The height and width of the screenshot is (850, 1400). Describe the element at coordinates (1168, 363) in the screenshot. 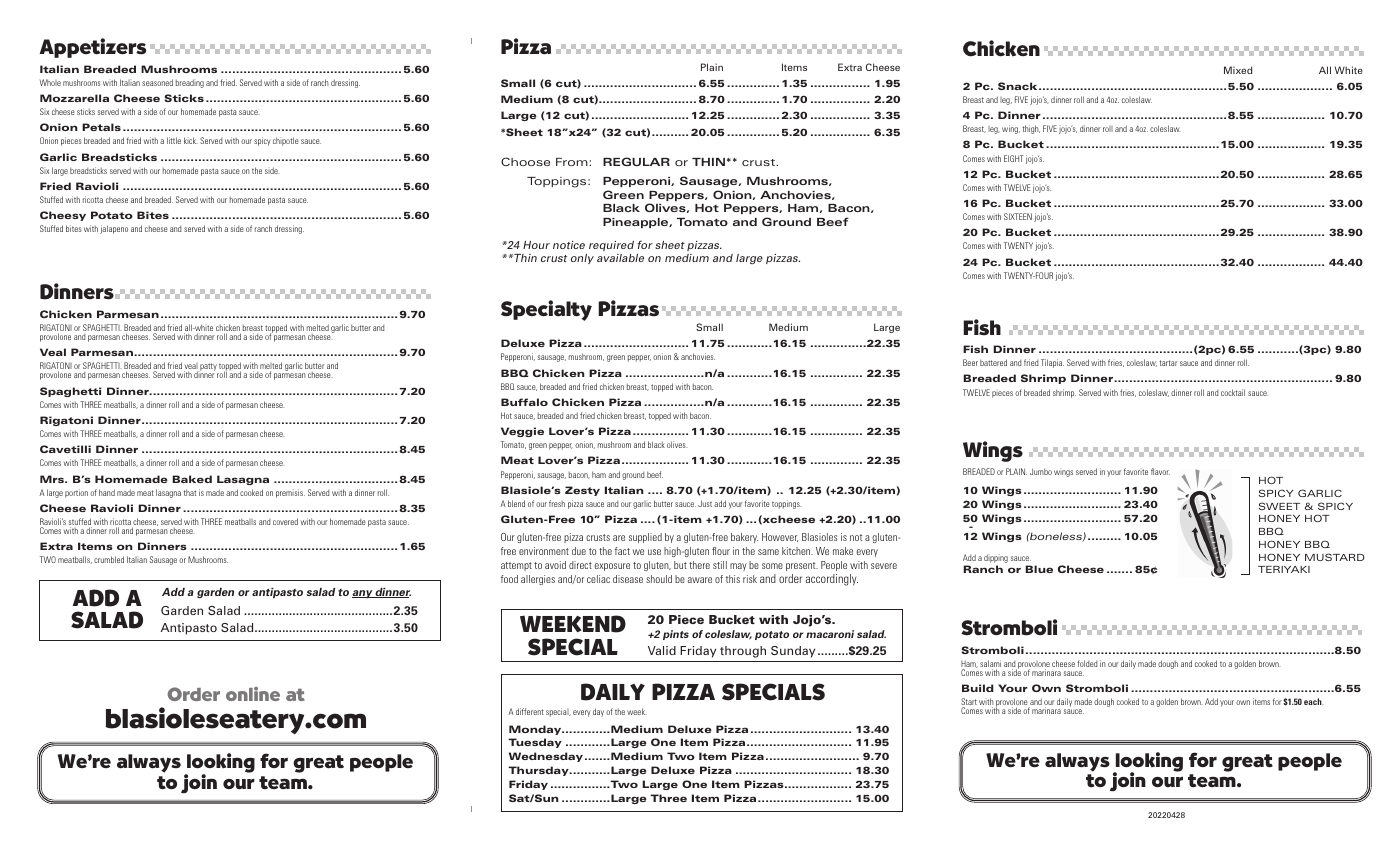

I see `tartar` at that location.
